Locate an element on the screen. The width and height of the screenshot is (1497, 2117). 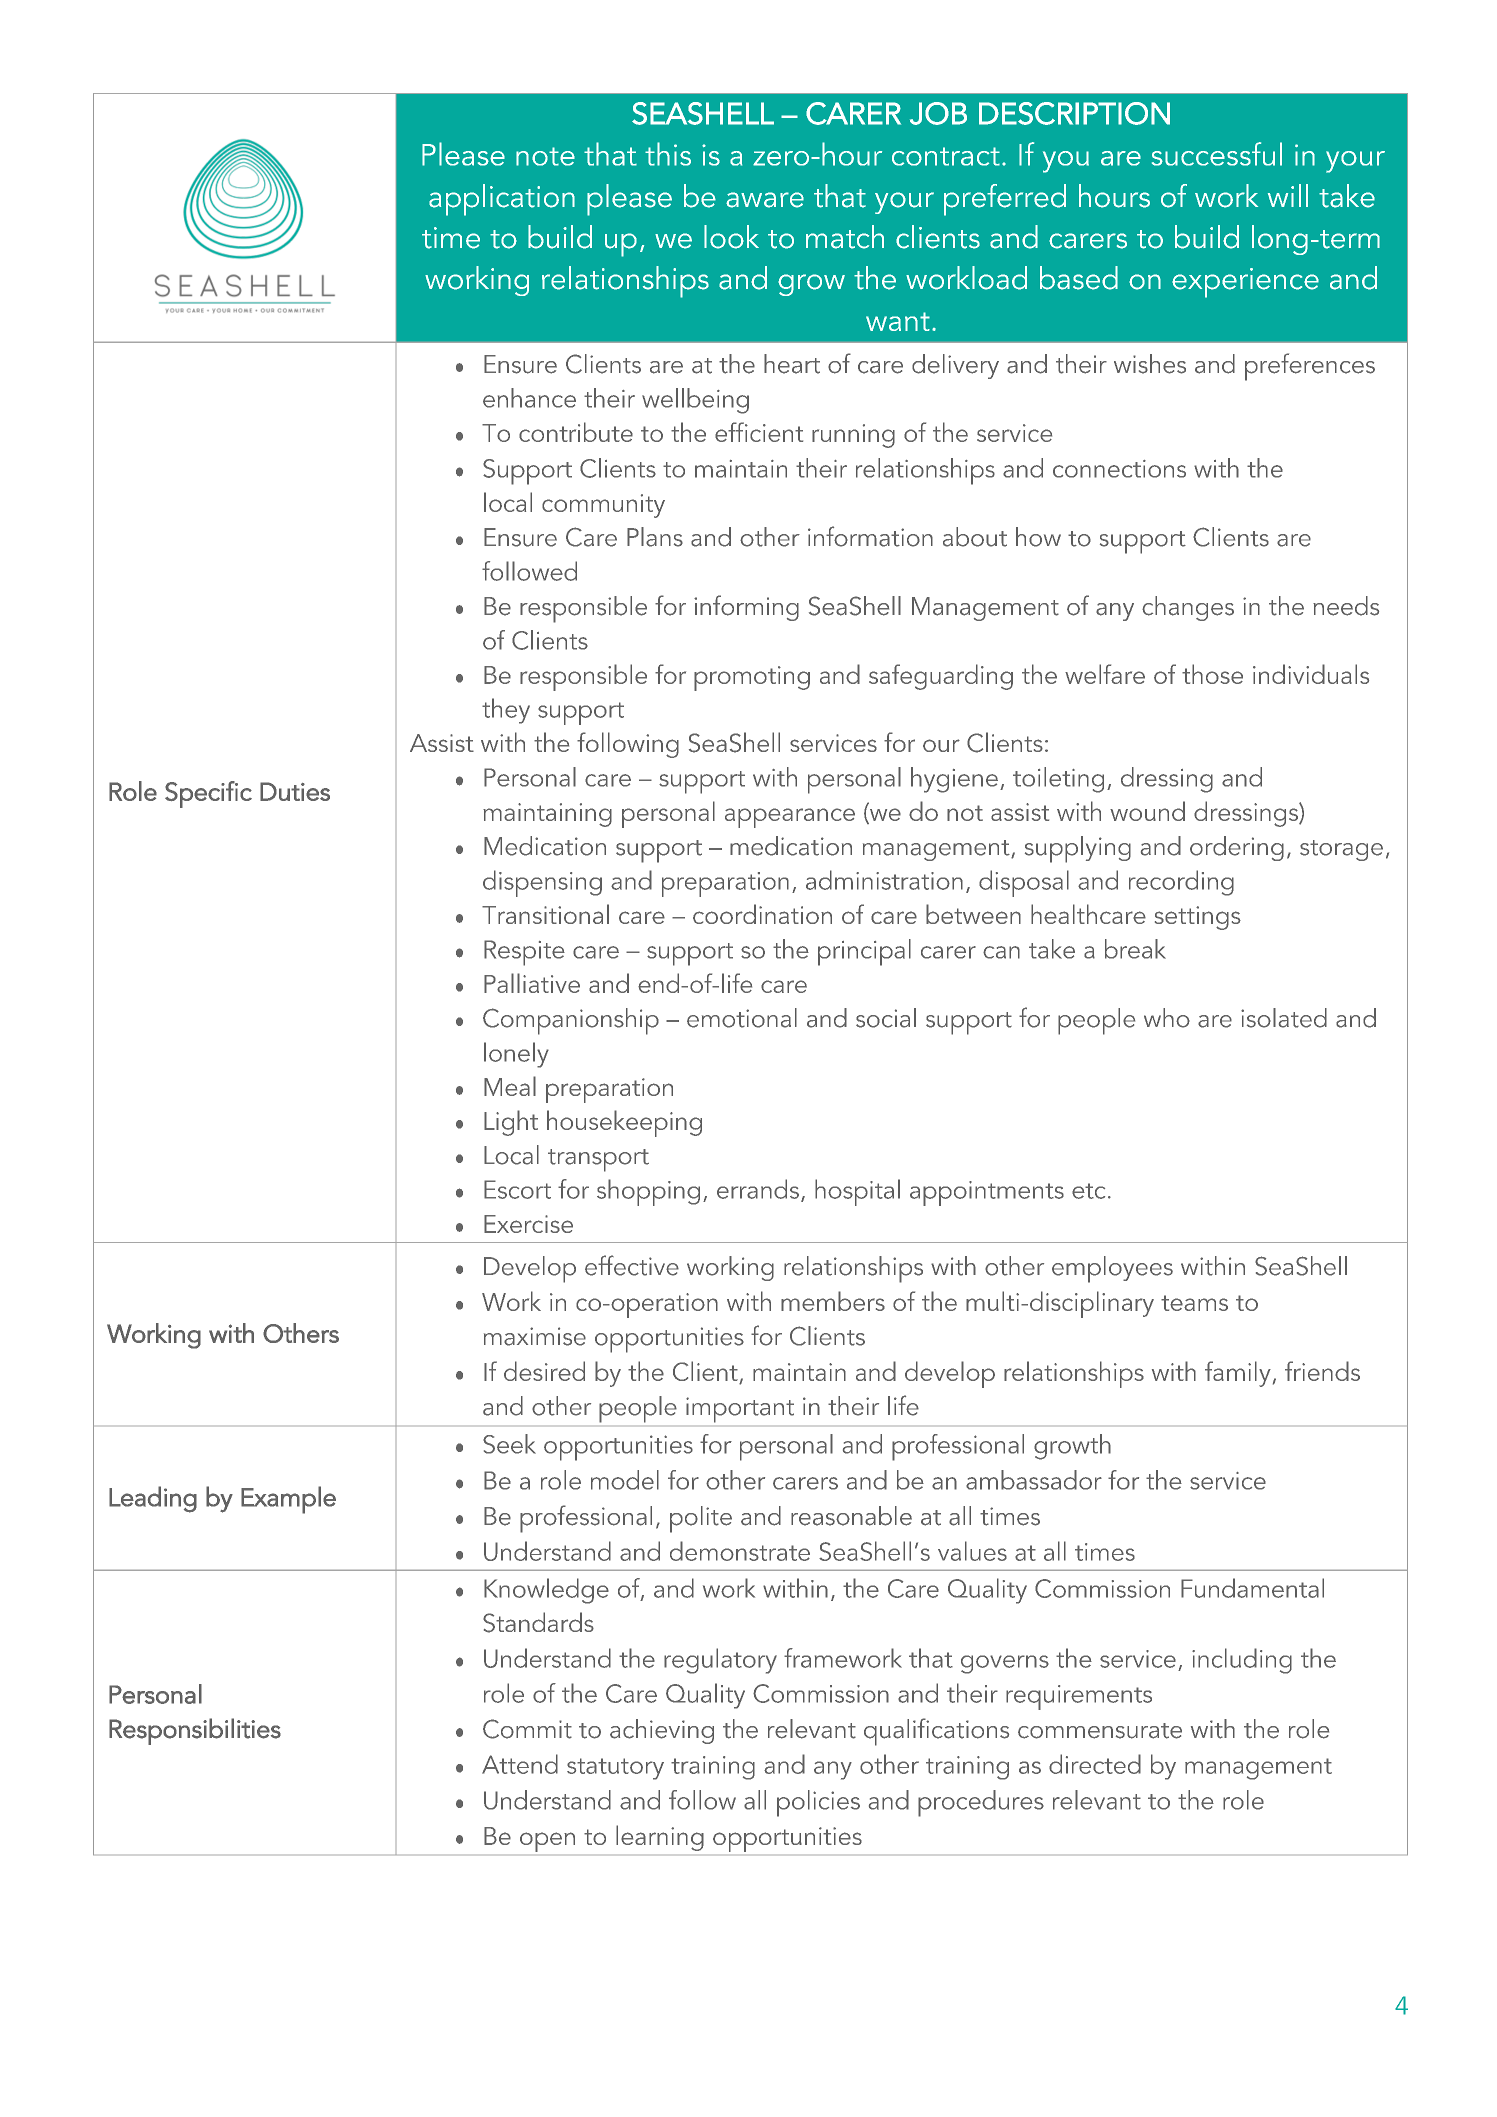
promoting is located at coordinates (752, 678).
